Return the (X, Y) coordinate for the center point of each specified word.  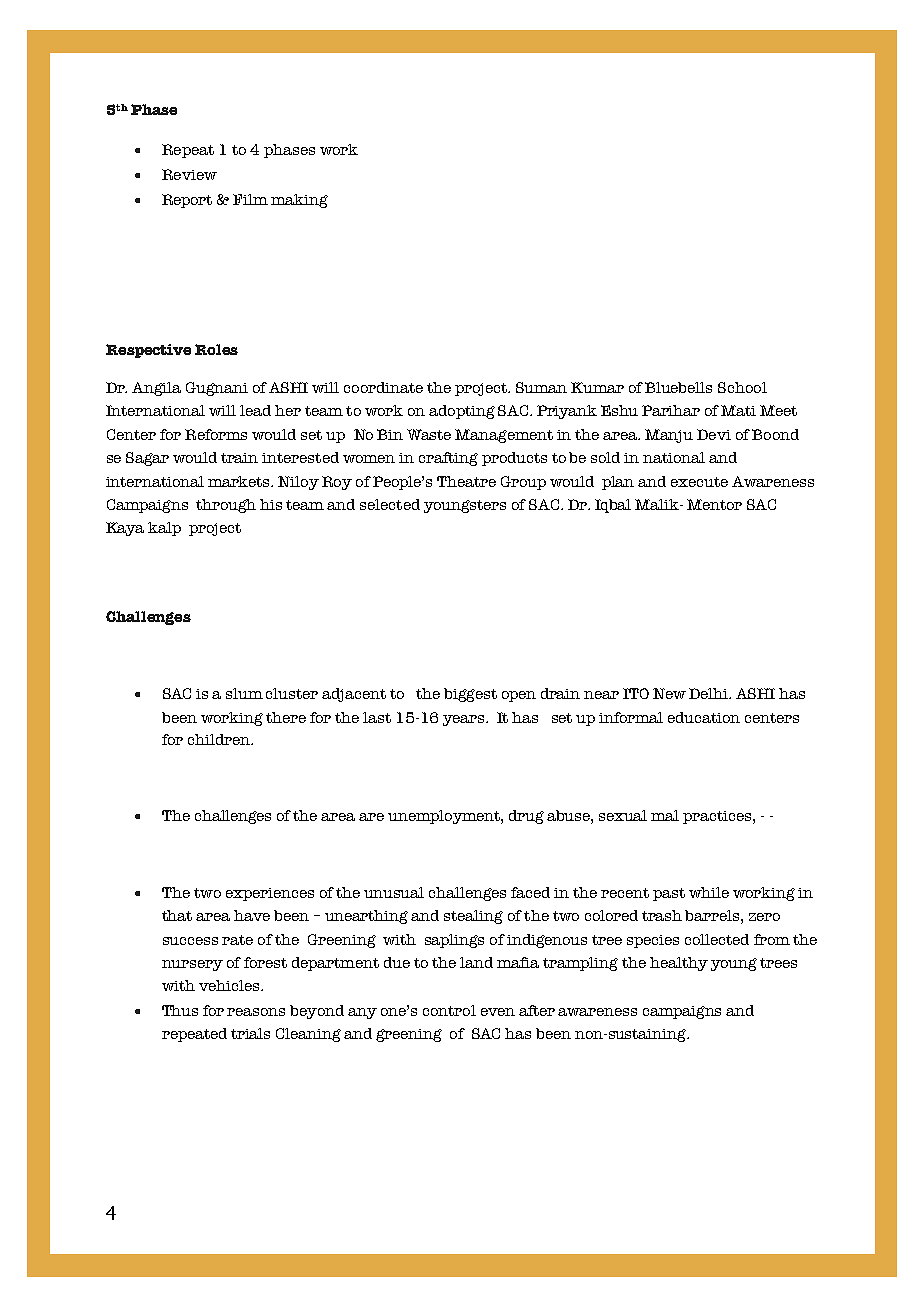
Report (187, 201)
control (449, 1010)
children (220, 739)
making (299, 201)
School (742, 387)
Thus (180, 1010)
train (239, 458)
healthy (679, 964)
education (704, 717)
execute (699, 482)
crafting (448, 459)
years (465, 720)
